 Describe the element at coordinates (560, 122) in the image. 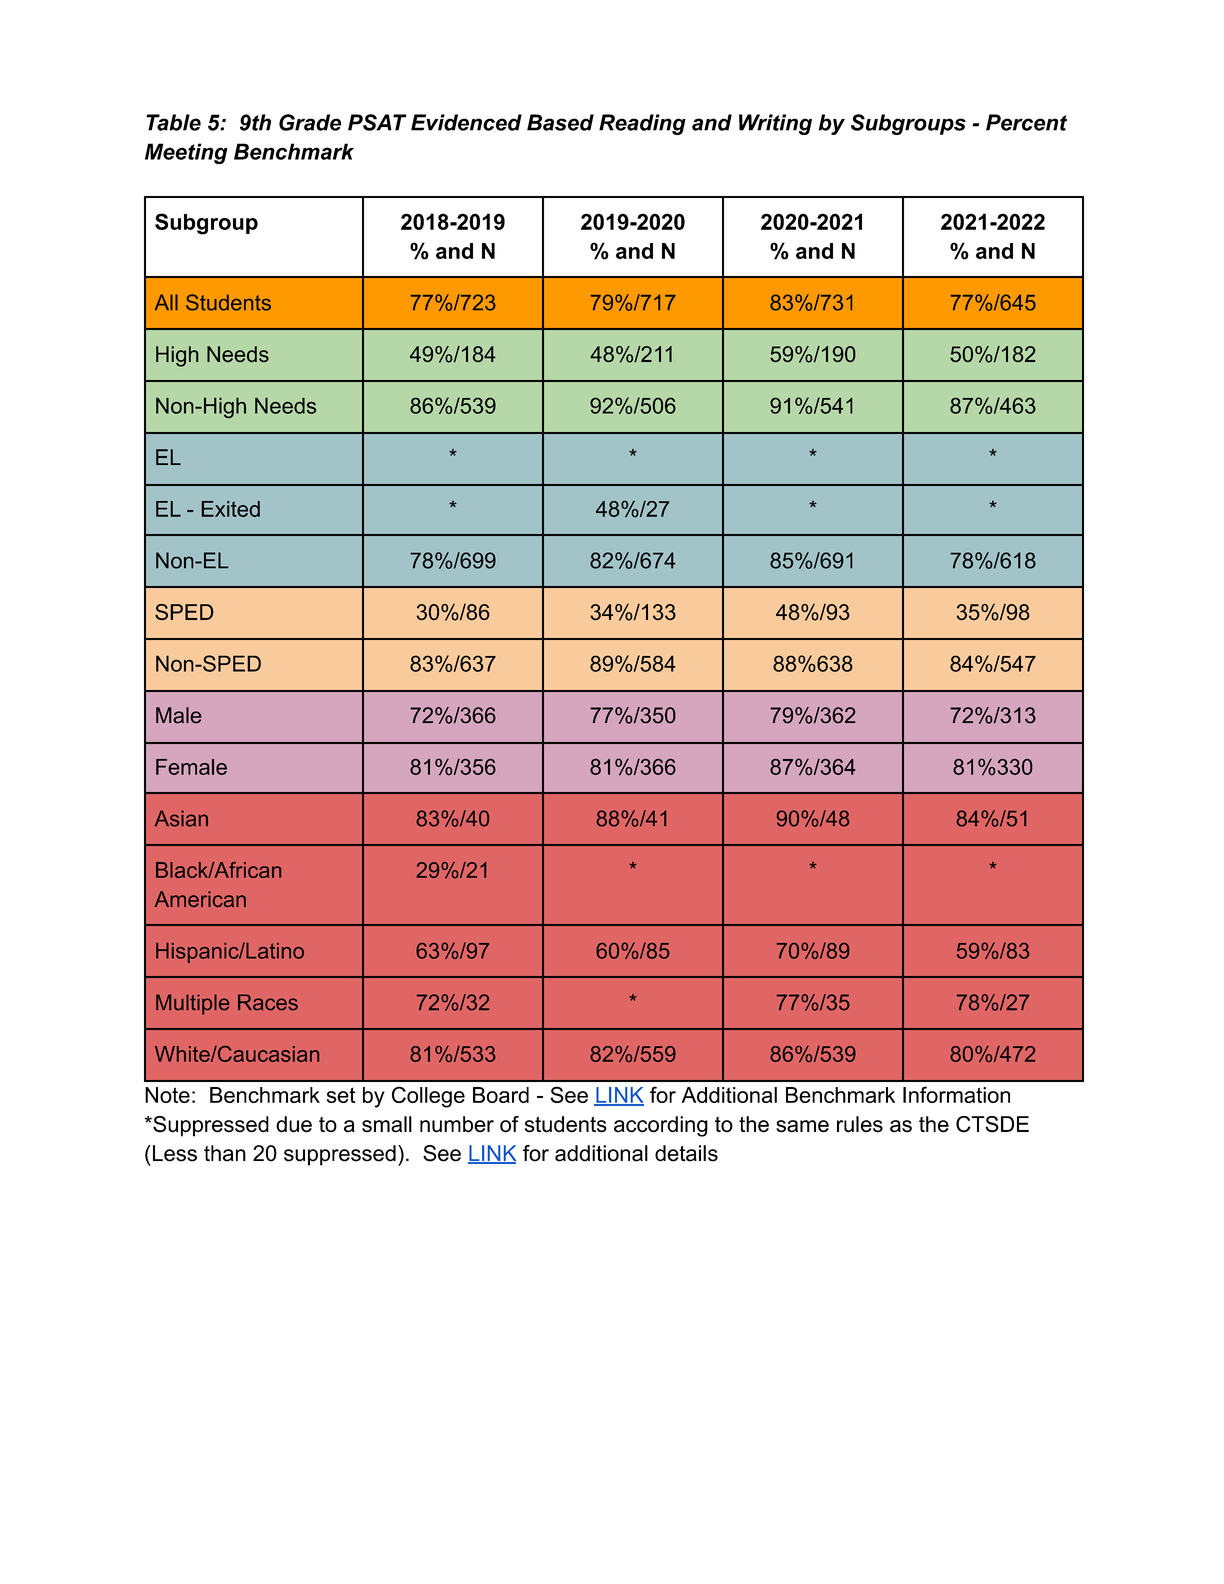

I see `Based` at that location.
